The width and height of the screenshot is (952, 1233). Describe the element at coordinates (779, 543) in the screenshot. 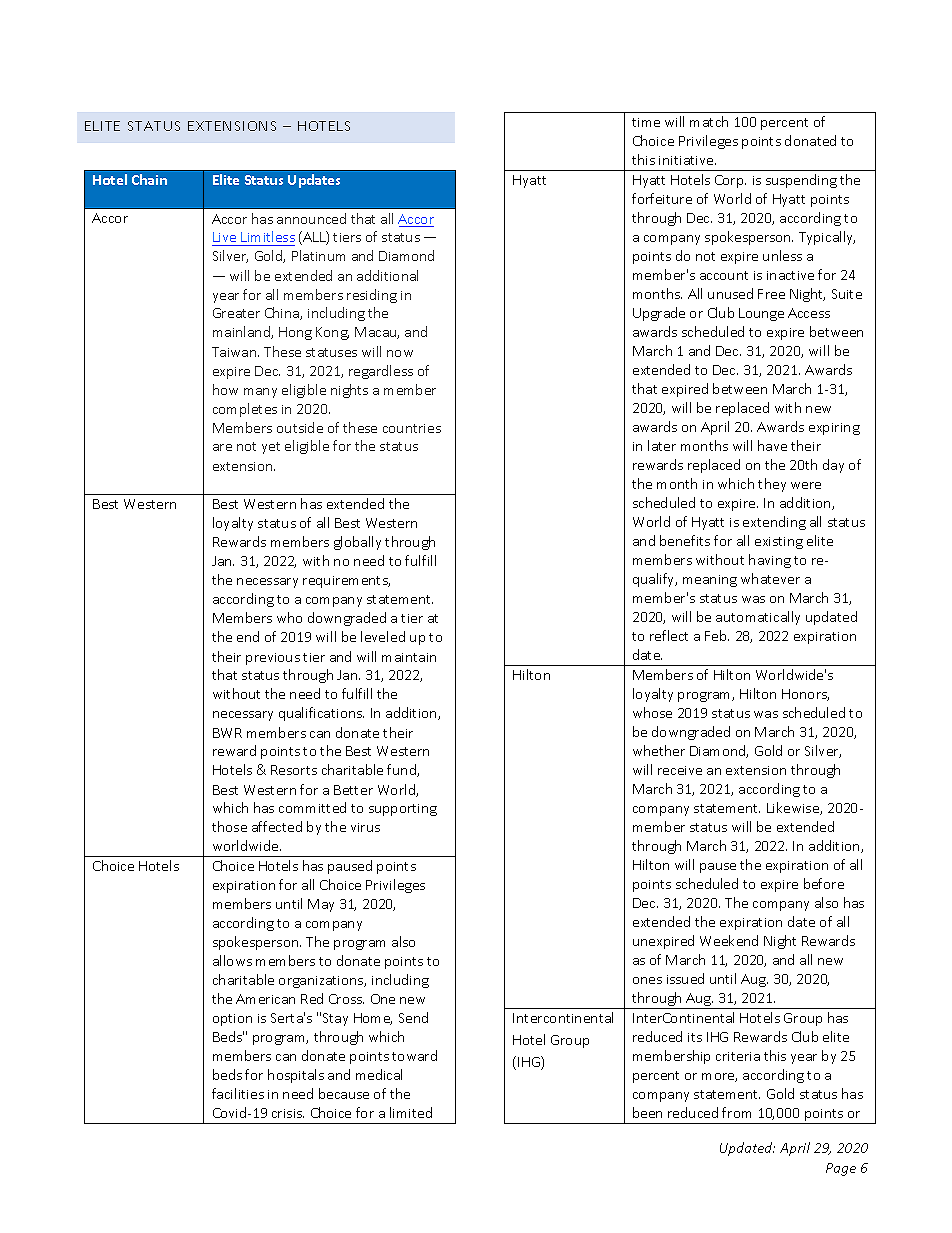

I see `existing` at that location.
